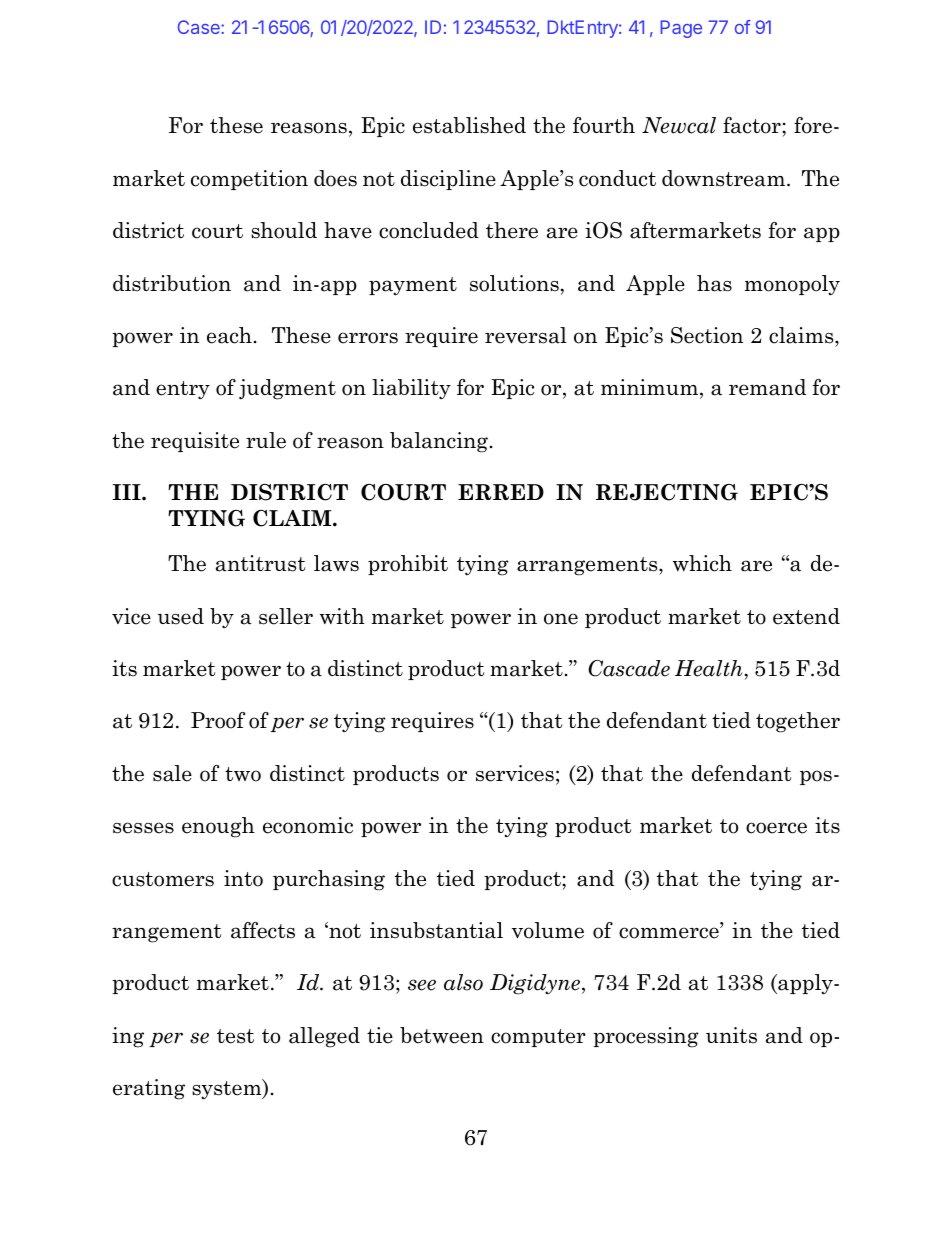 Image resolution: width=952 pixels, height=1233 pixels. I want to click on Page, so click(681, 29).
